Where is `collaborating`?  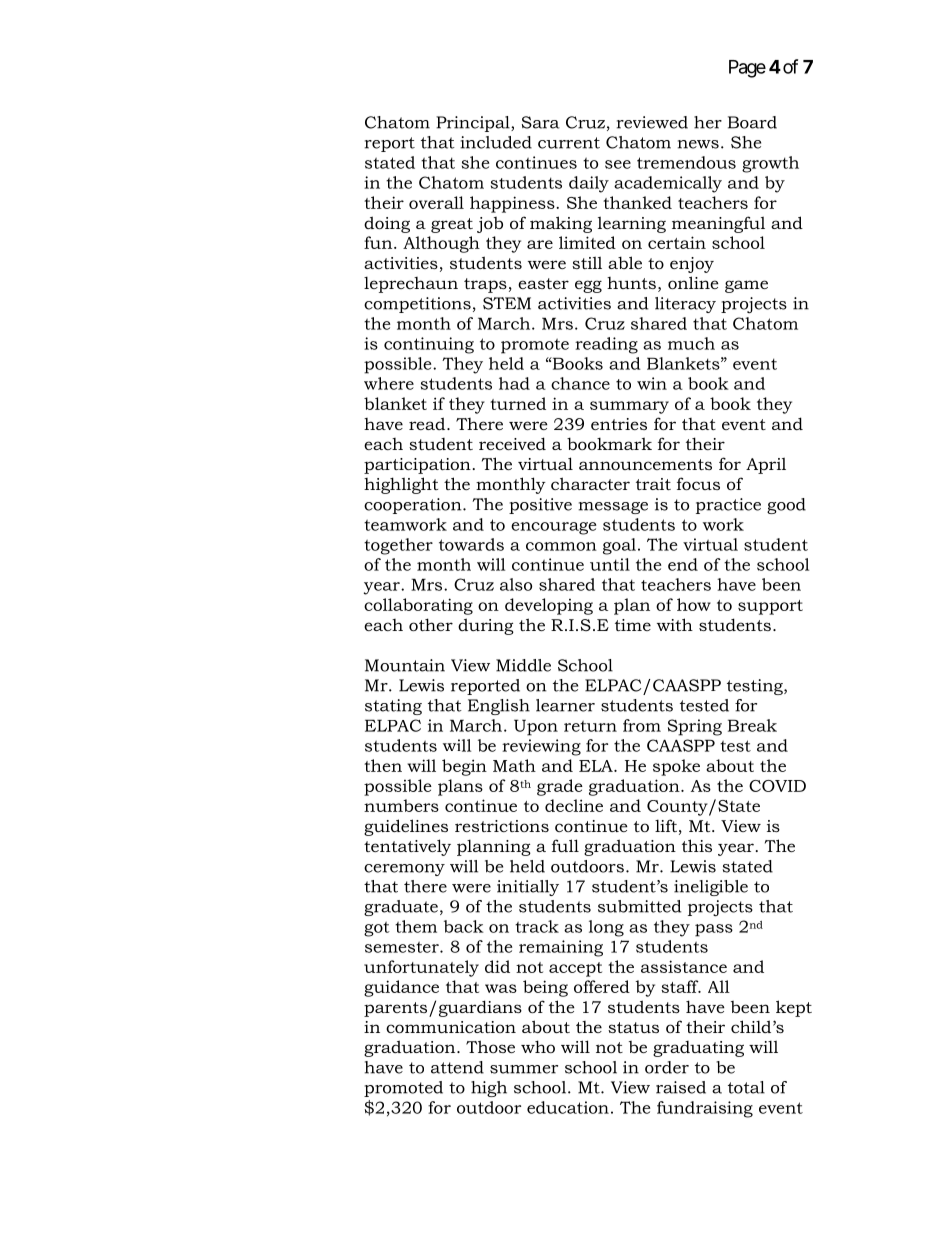
collaborating is located at coordinates (418, 606).
